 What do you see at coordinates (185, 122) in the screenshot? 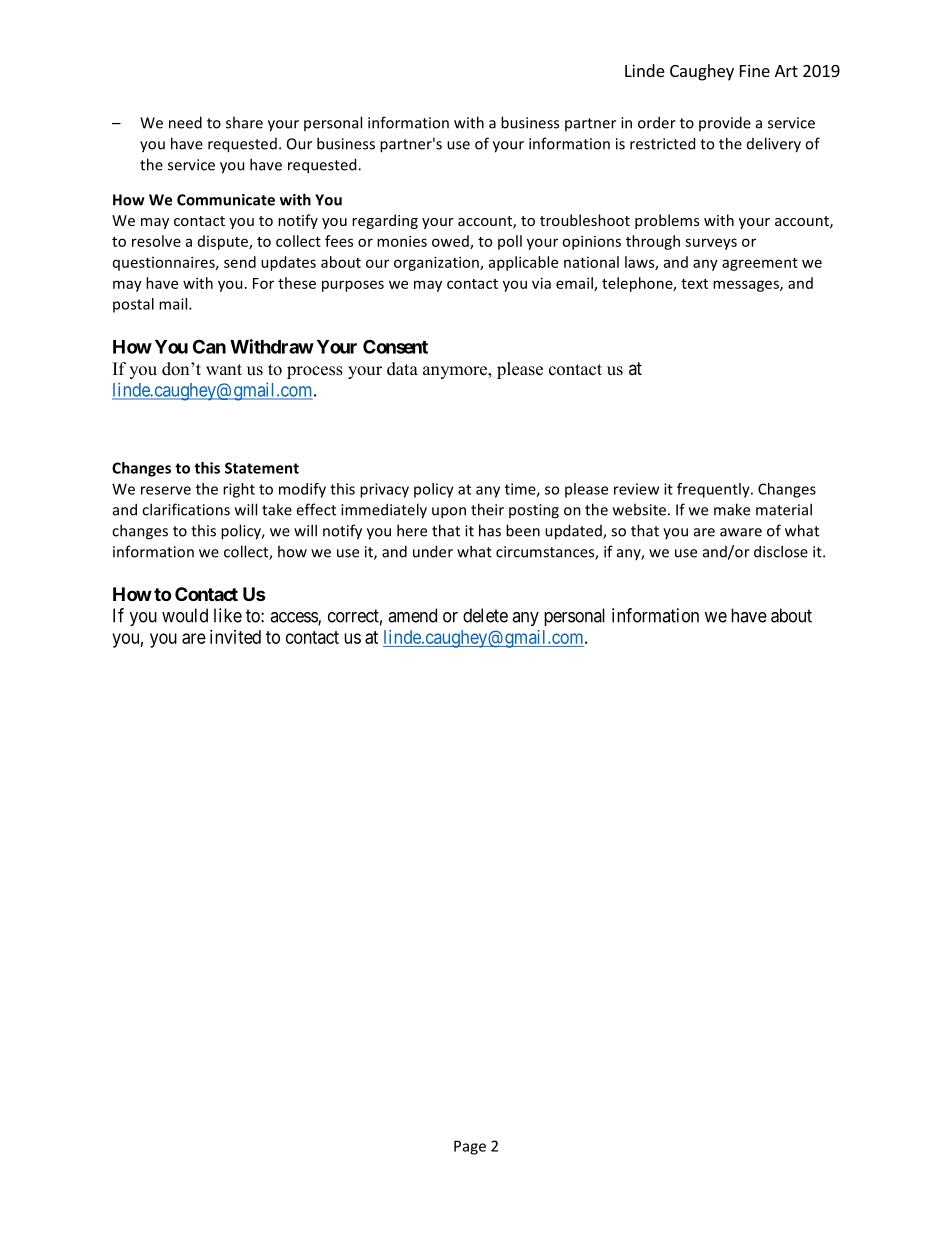
I see `need` at bounding box center [185, 122].
